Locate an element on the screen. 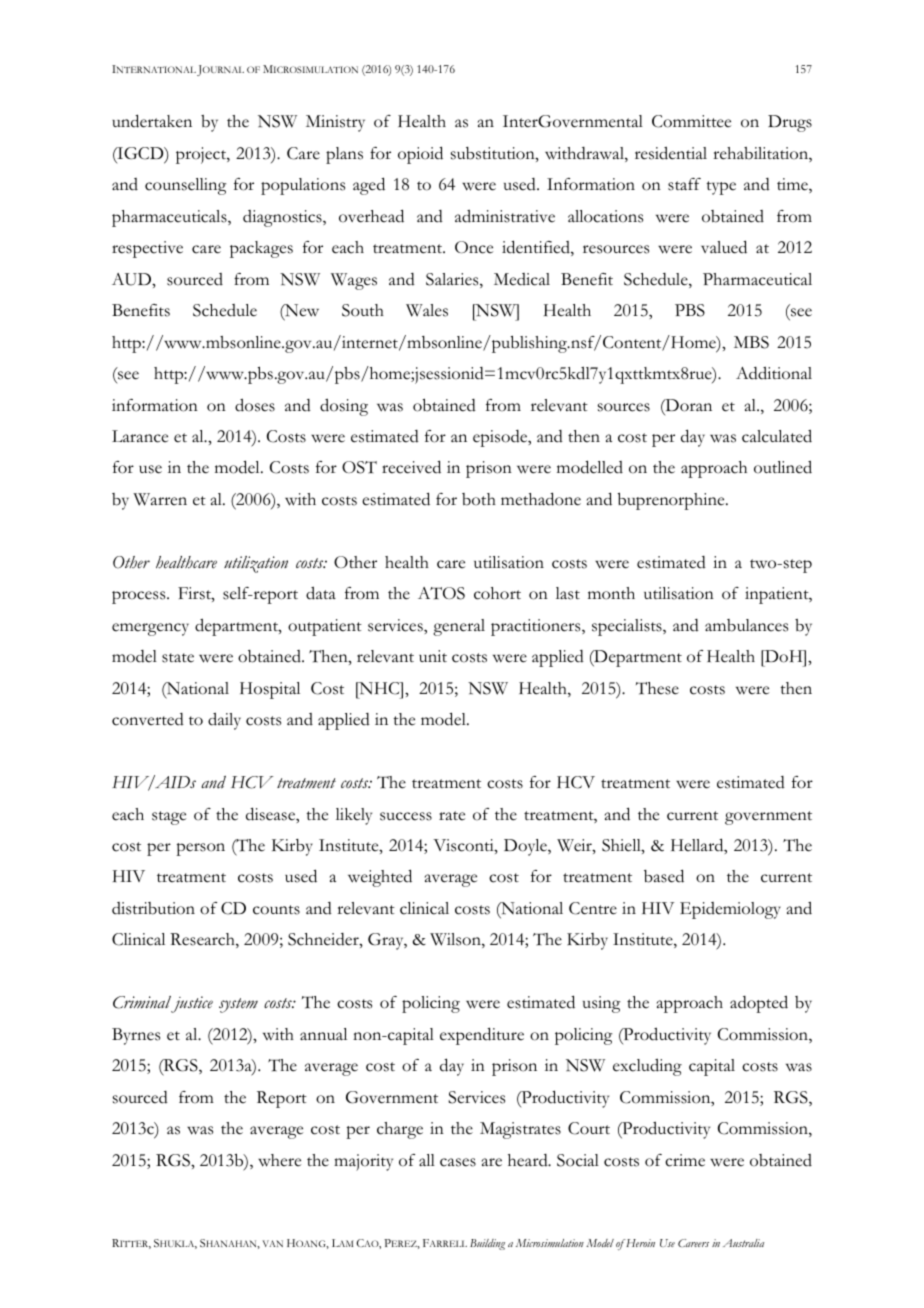 This screenshot has width=924, height=1308. where is located at coordinates (279, 1160).
